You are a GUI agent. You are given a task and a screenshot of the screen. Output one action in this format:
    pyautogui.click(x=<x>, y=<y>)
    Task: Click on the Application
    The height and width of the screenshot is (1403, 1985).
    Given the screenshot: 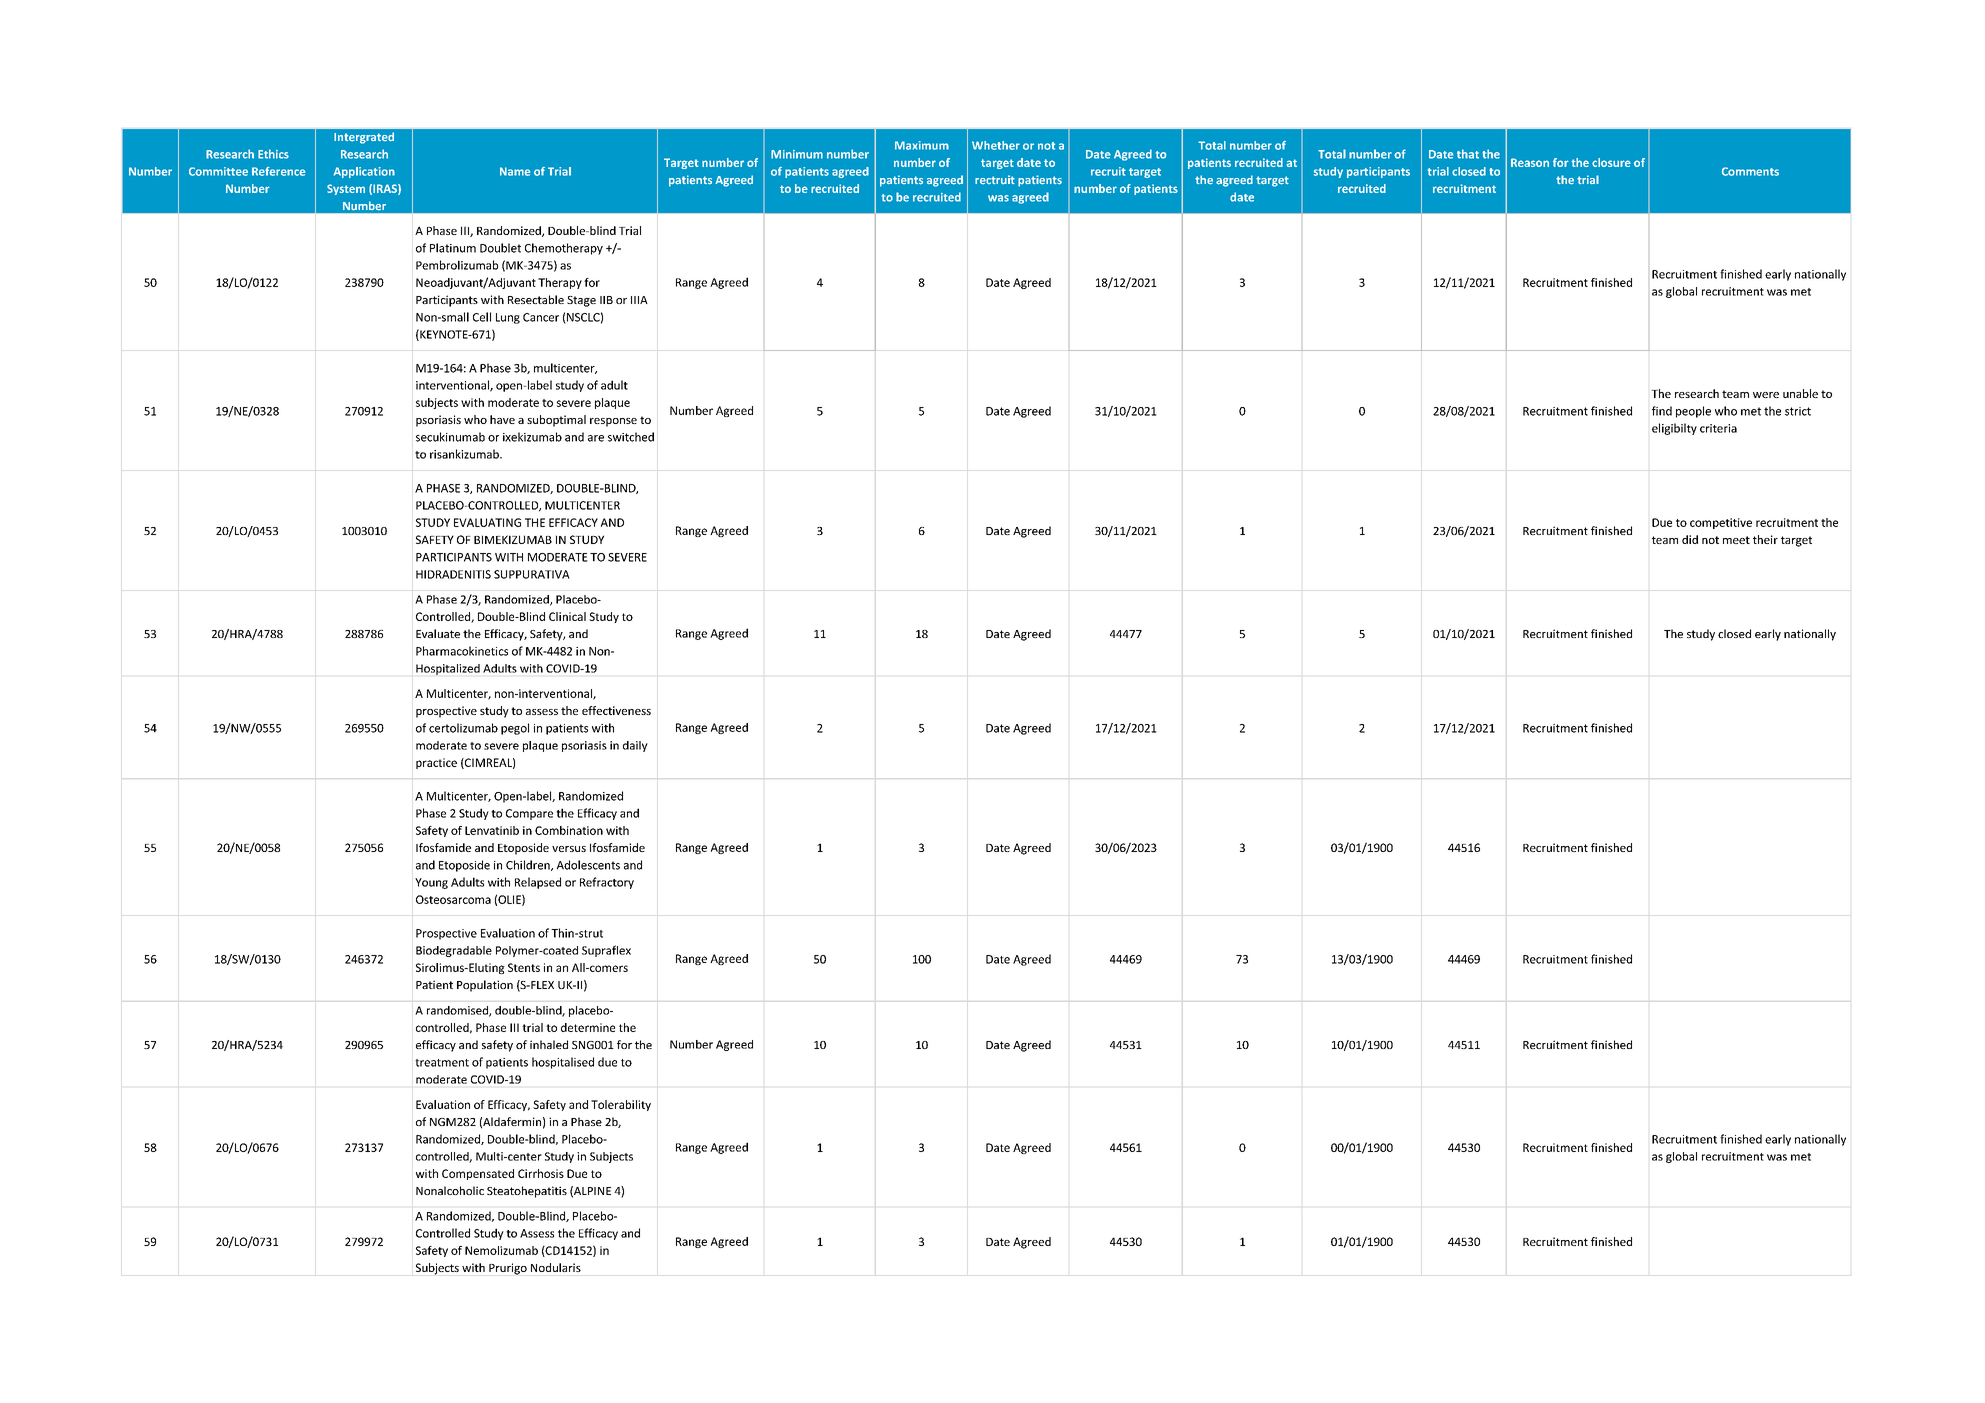 What is the action you would take?
    pyautogui.click(x=364, y=172)
